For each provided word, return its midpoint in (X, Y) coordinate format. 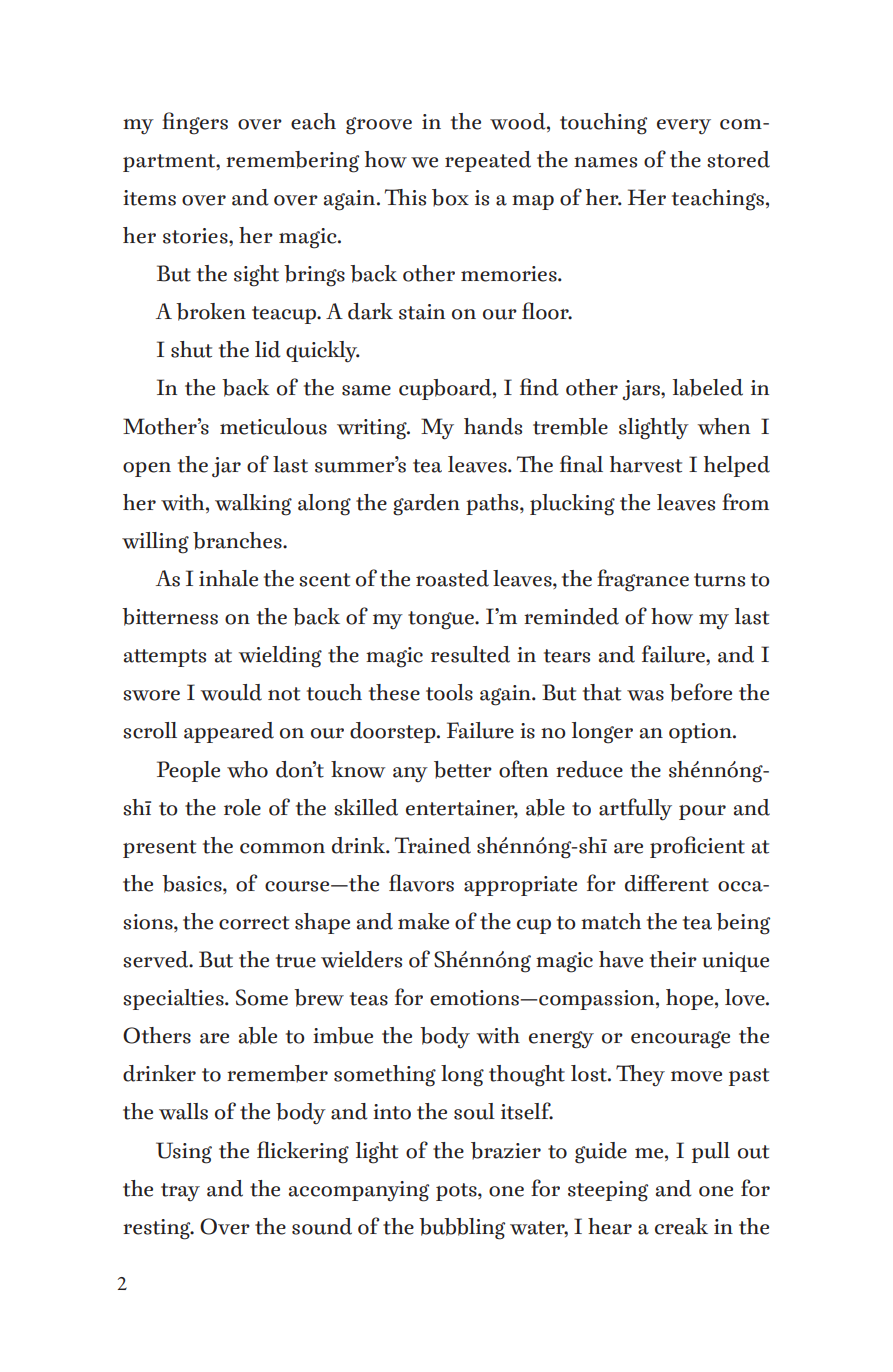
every (684, 127)
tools (449, 692)
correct (254, 923)
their (673, 959)
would (231, 692)
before (701, 692)
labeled (708, 388)
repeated (488, 161)
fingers (195, 123)
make (423, 921)
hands (493, 426)
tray (180, 1192)
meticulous (273, 426)
